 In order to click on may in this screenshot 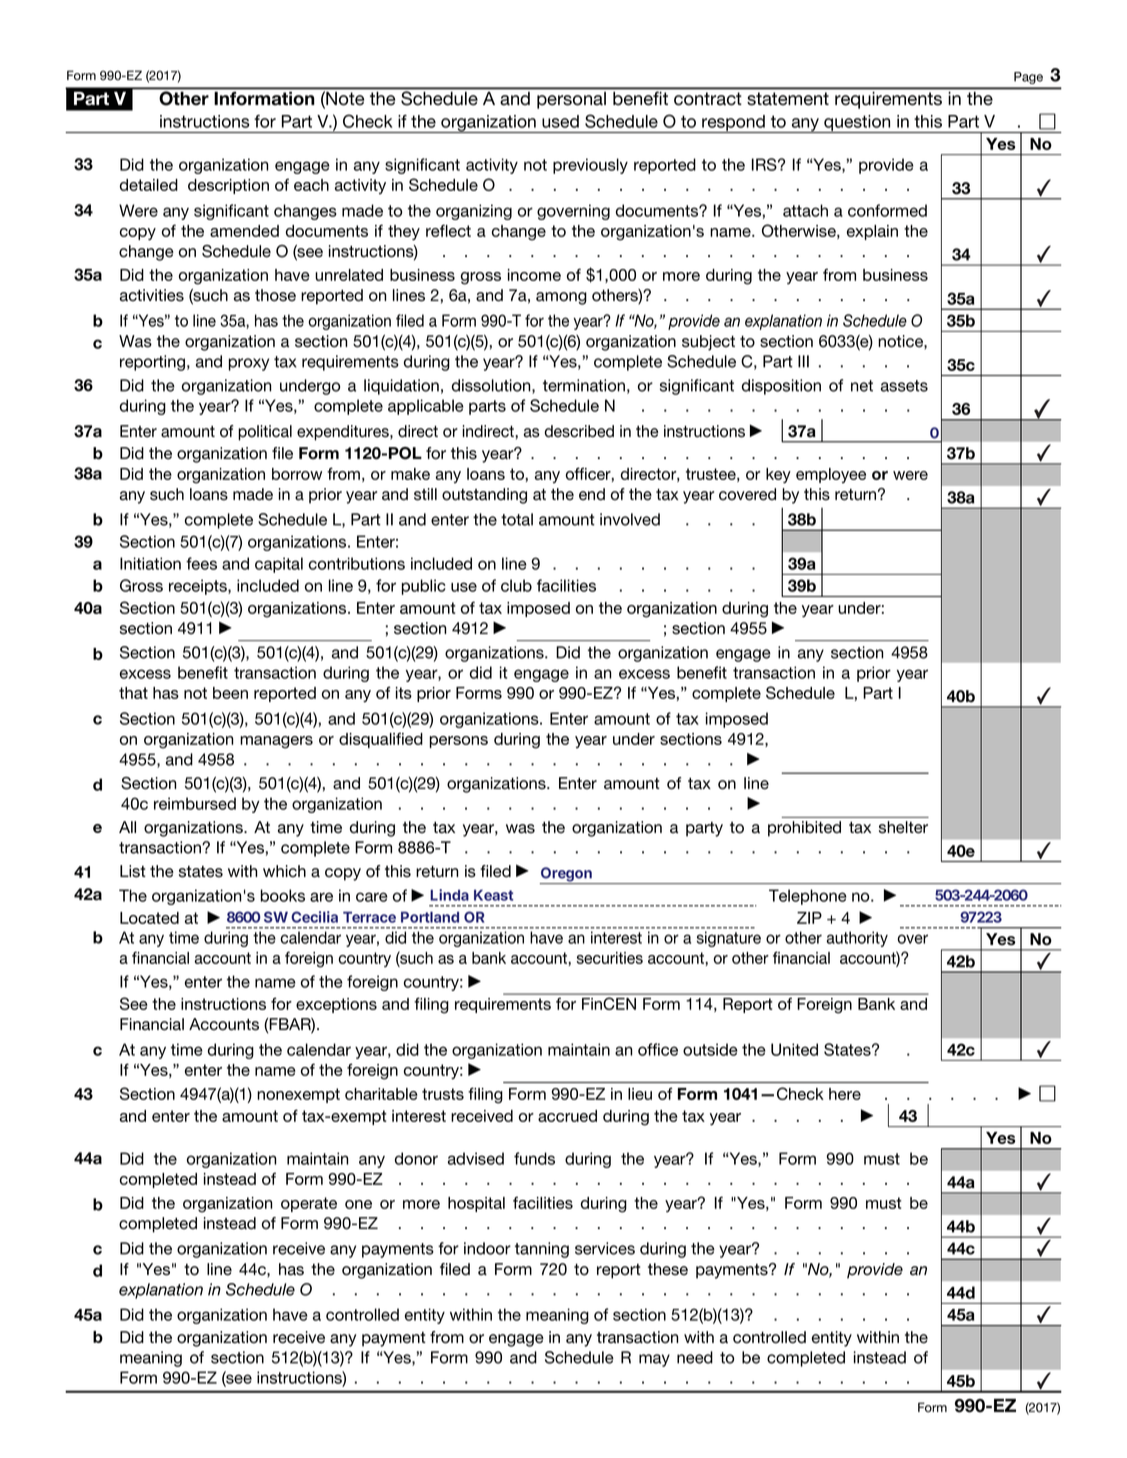, I will do `click(654, 1360)`.
